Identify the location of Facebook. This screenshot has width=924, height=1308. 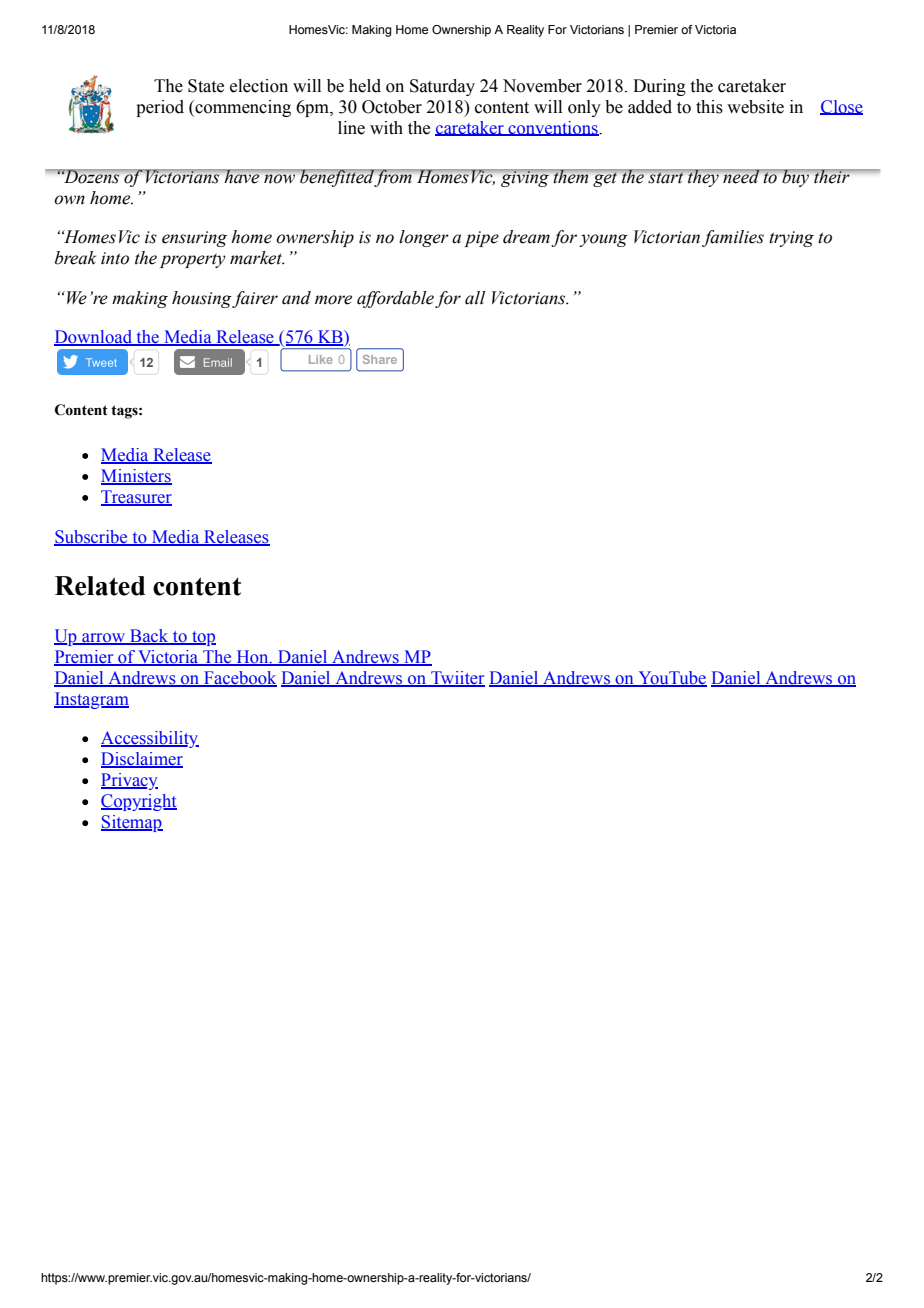
(239, 679).
